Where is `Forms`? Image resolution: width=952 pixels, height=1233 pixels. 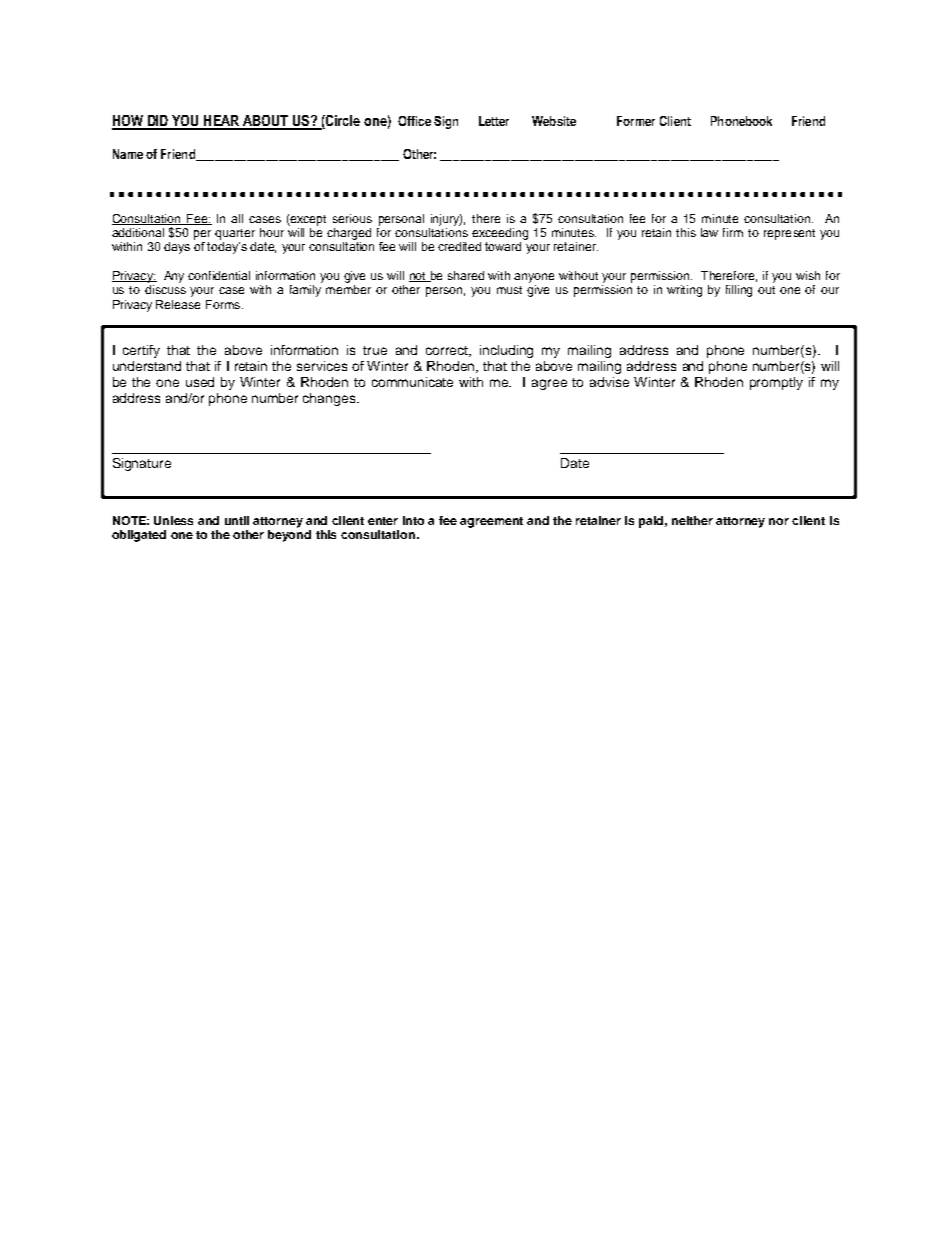 Forms is located at coordinates (224, 304).
